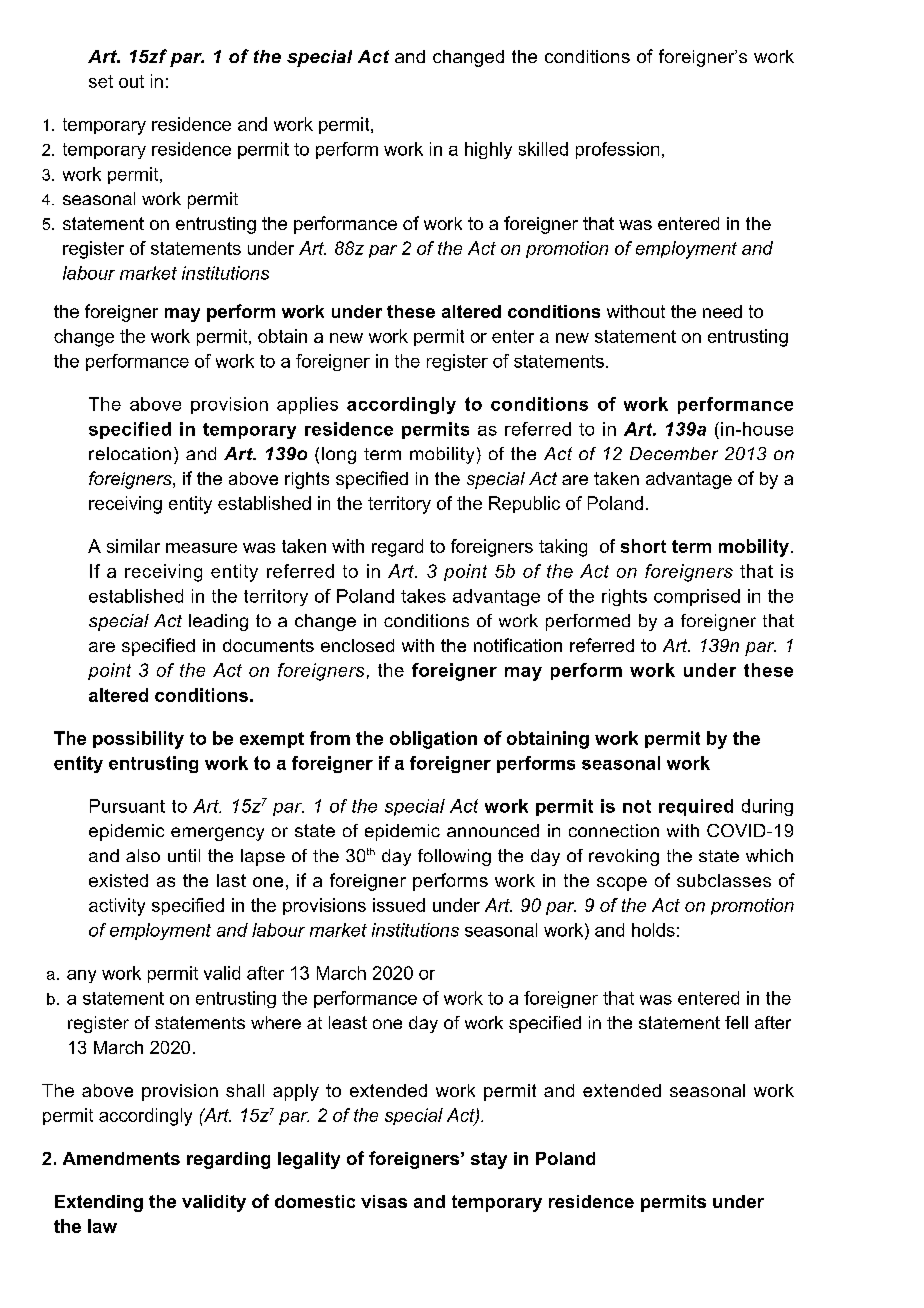 The height and width of the screenshot is (1308, 924). What do you see at coordinates (339, 455) in the screenshot?
I see `long` at bounding box center [339, 455].
